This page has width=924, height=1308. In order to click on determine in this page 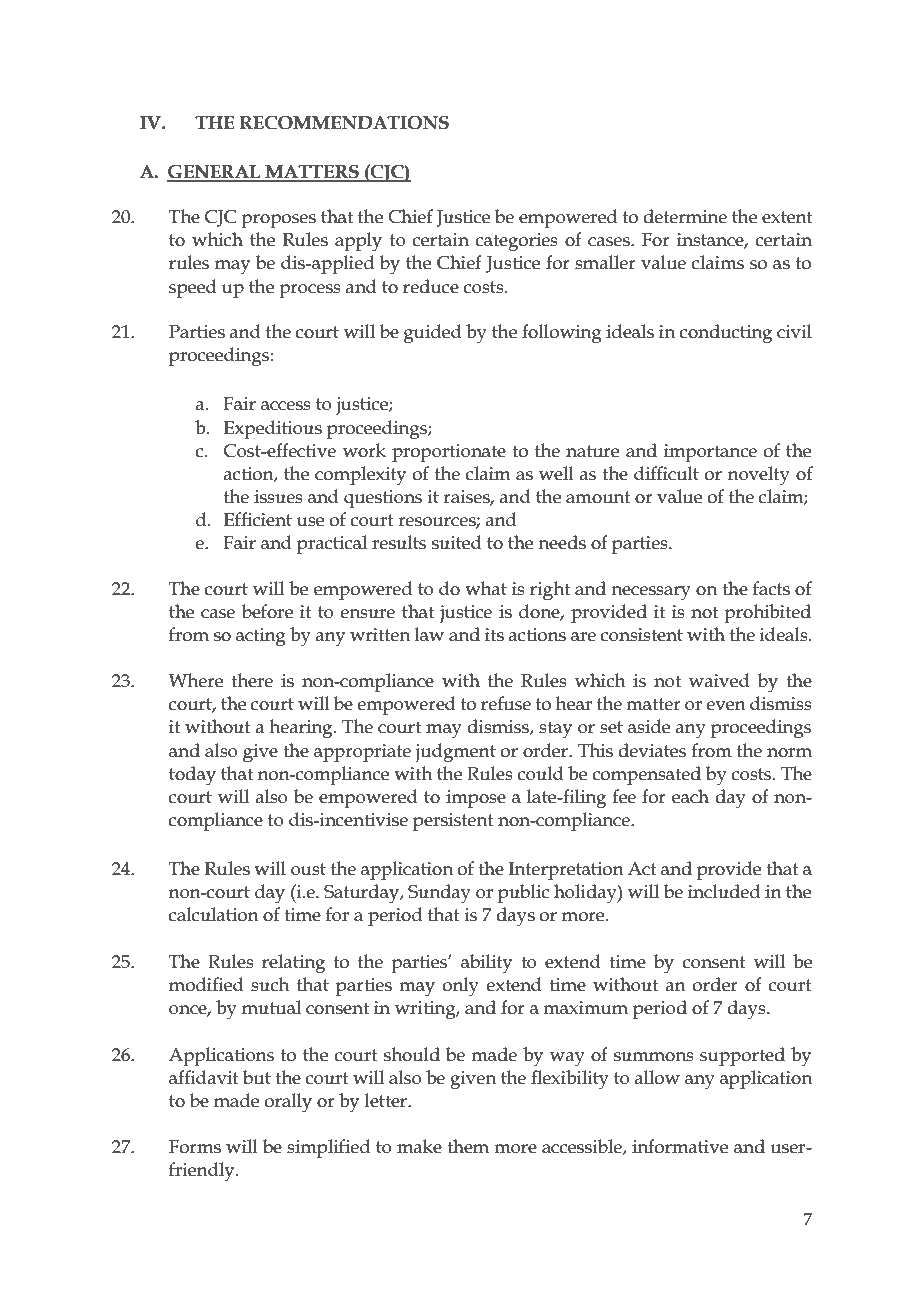, I will do `click(685, 216)`.
